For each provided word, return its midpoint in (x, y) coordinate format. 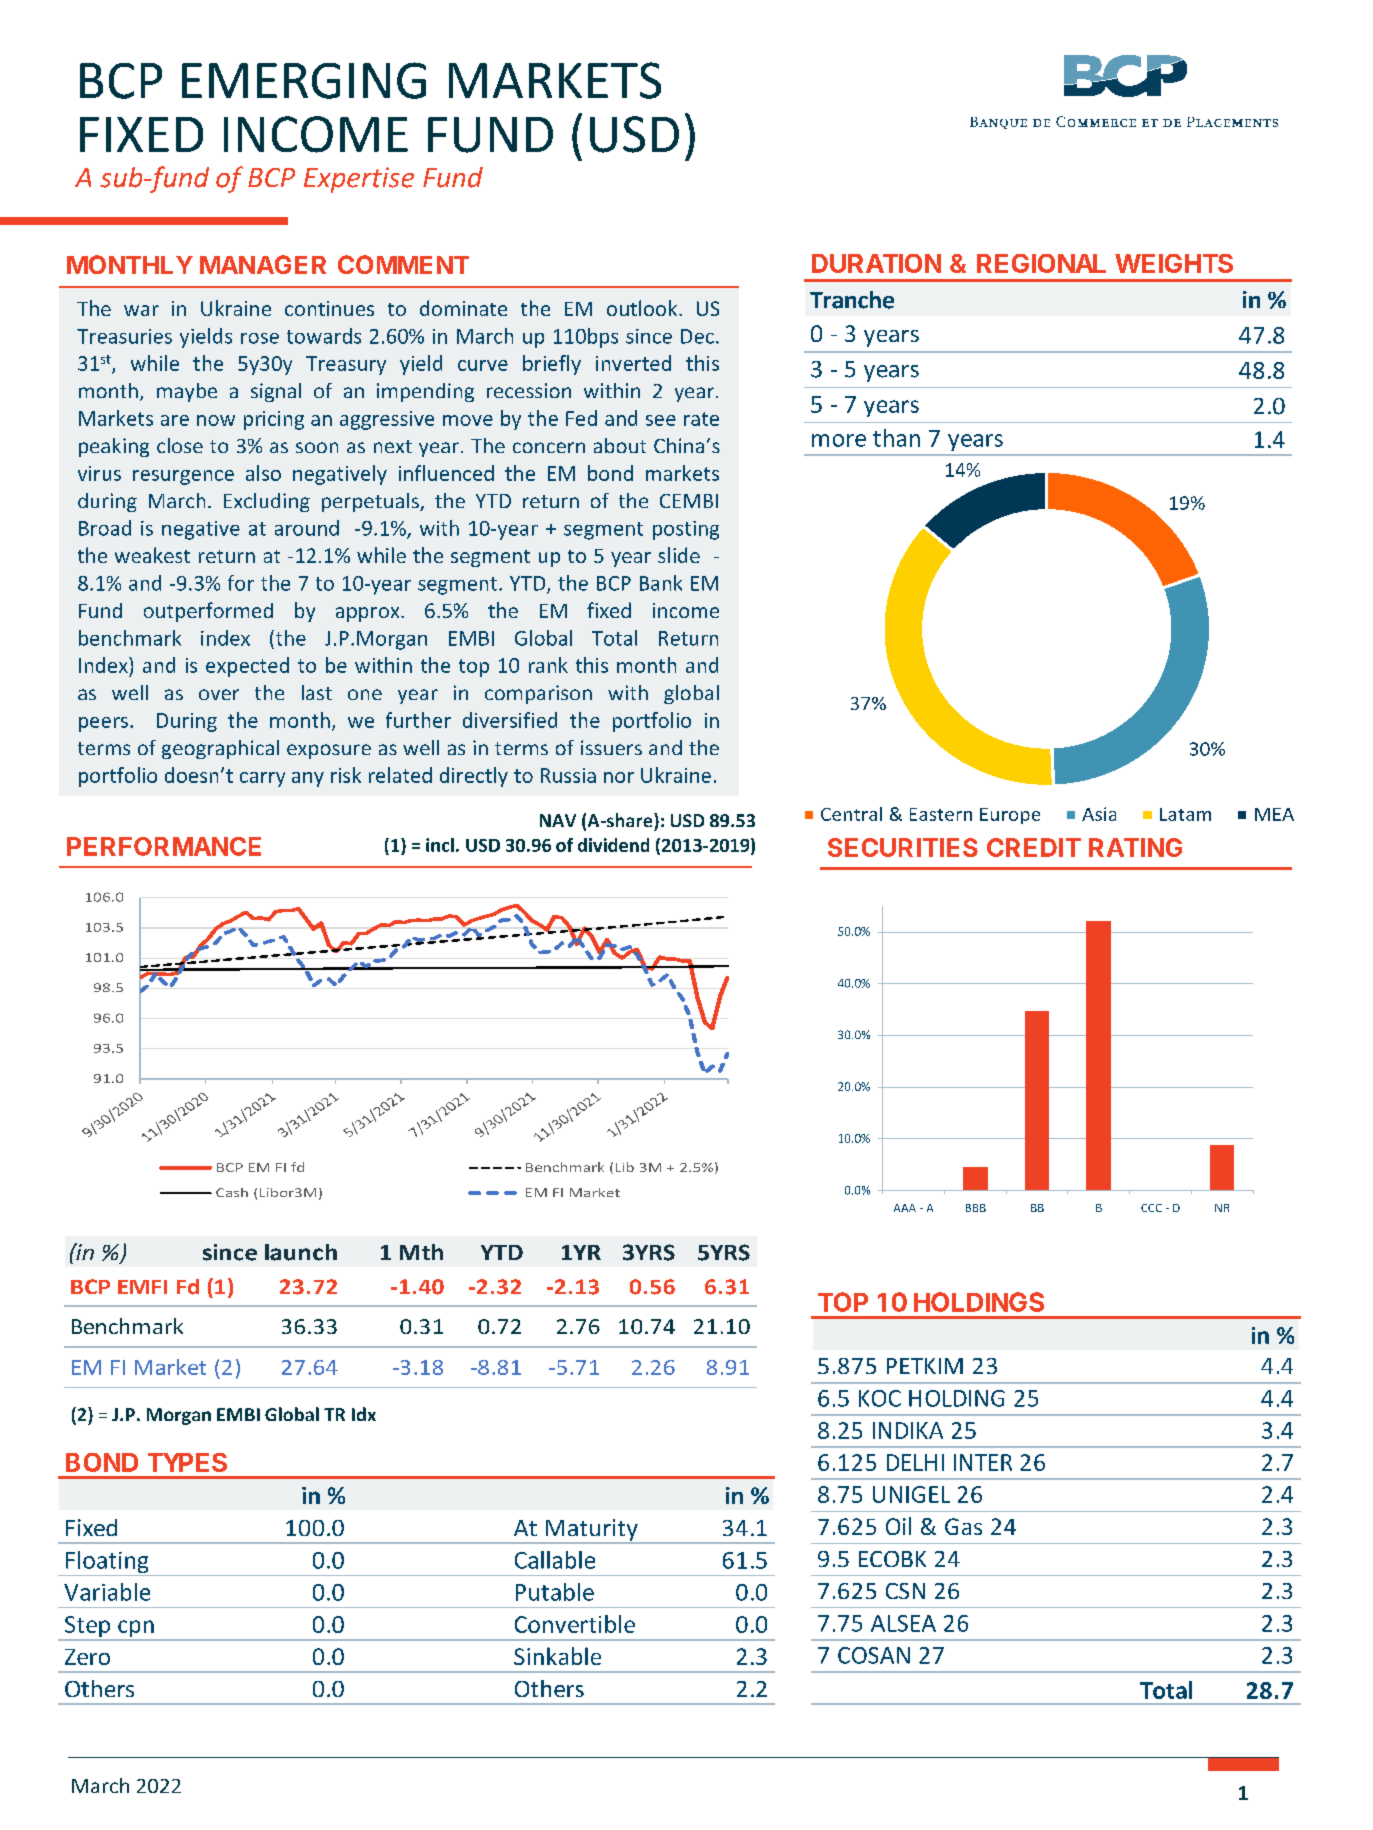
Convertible (575, 1624)
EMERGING (304, 80)
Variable (107, 1592)
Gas (963, 1526)
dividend (613, 845)
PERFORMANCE (164, 846)
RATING (1135, 847)
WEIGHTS (1174, 263)
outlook (643, 308)
